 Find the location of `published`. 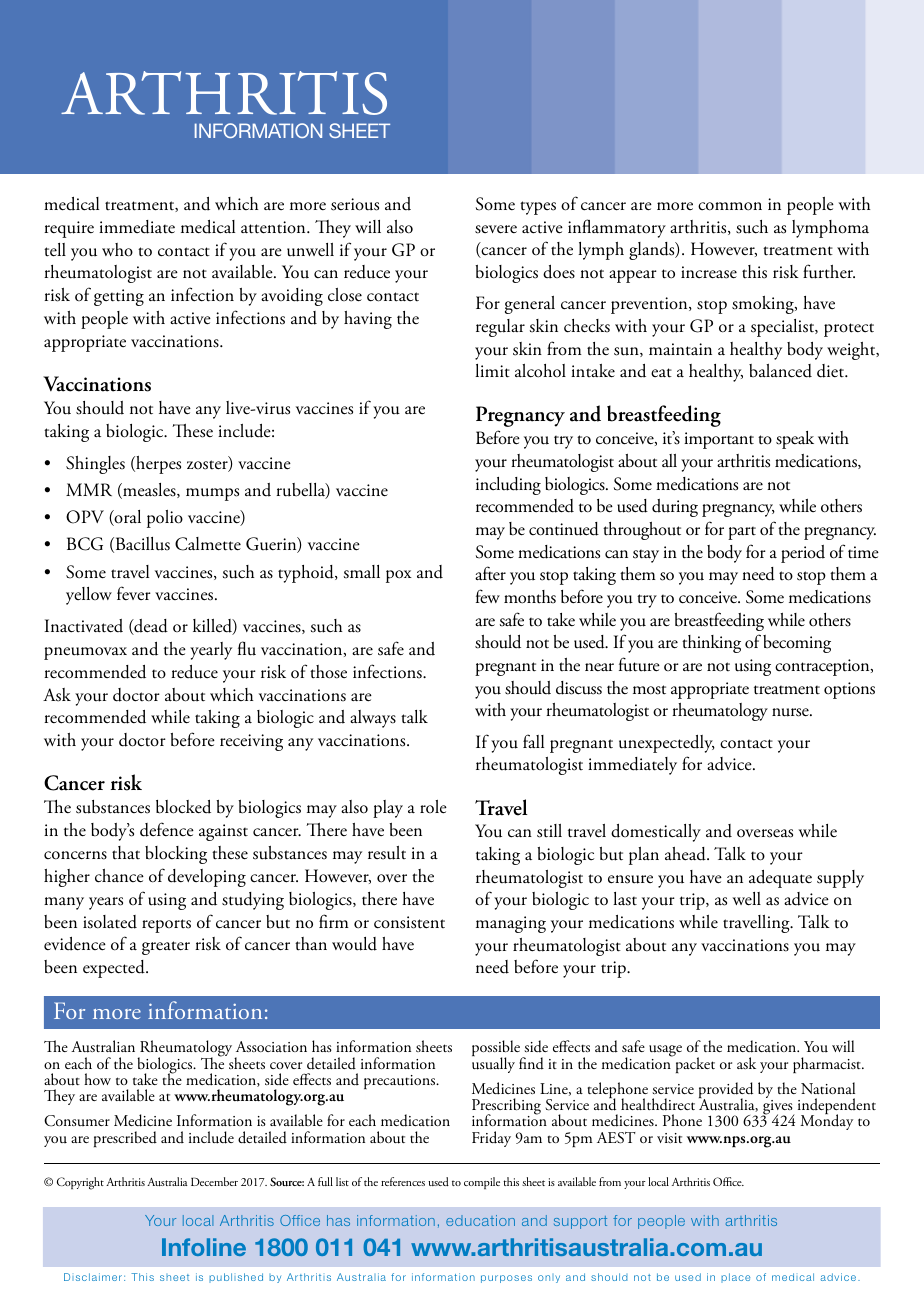

published is located at coordinates (236, 1278).
